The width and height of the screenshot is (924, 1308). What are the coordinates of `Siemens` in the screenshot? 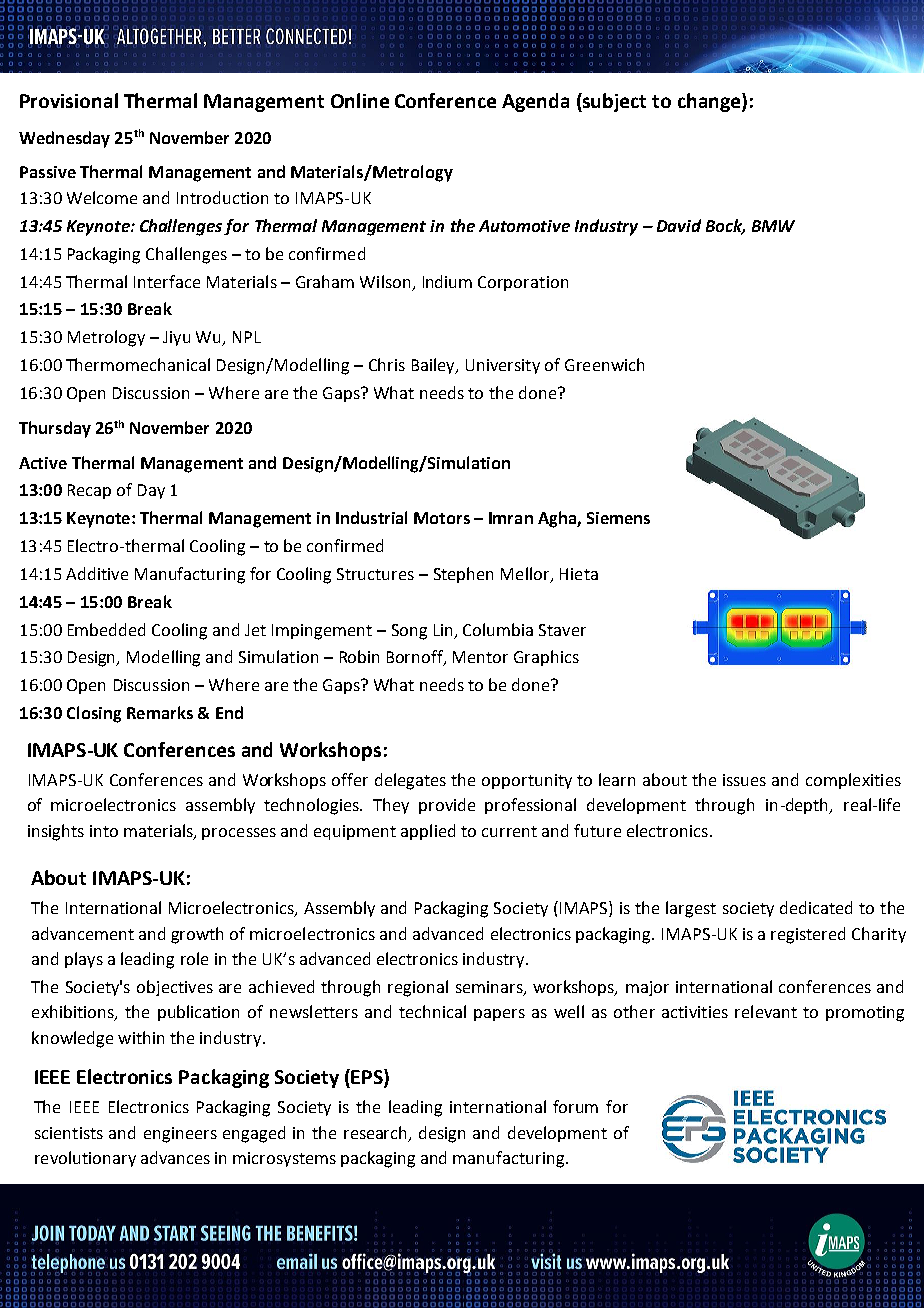 It's located at (618, 518).
